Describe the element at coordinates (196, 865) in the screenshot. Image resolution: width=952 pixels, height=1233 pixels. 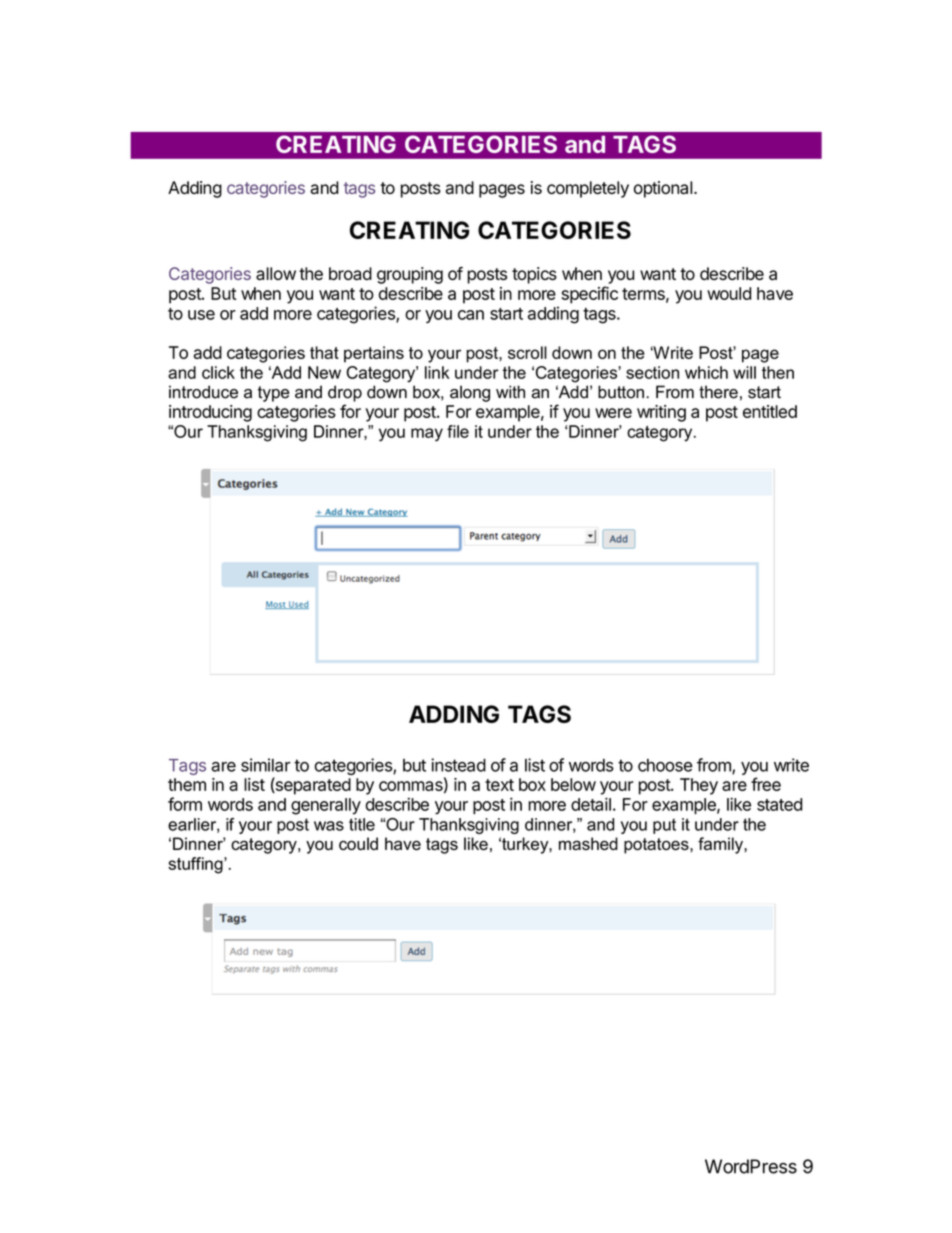
I see `stuffing` at that location.
